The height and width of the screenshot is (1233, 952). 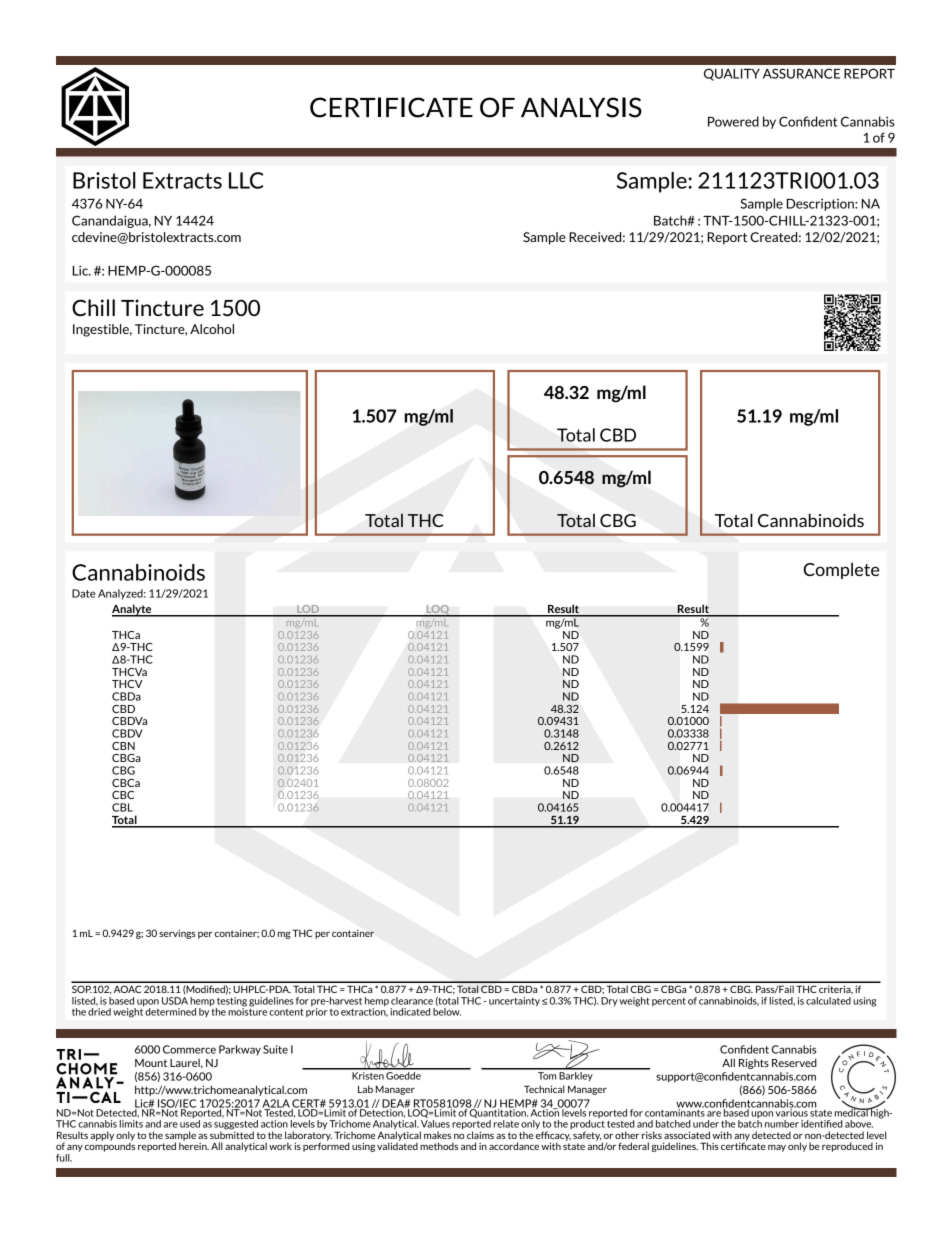 I want to click on Dry, so click(x=609, y=1001).
